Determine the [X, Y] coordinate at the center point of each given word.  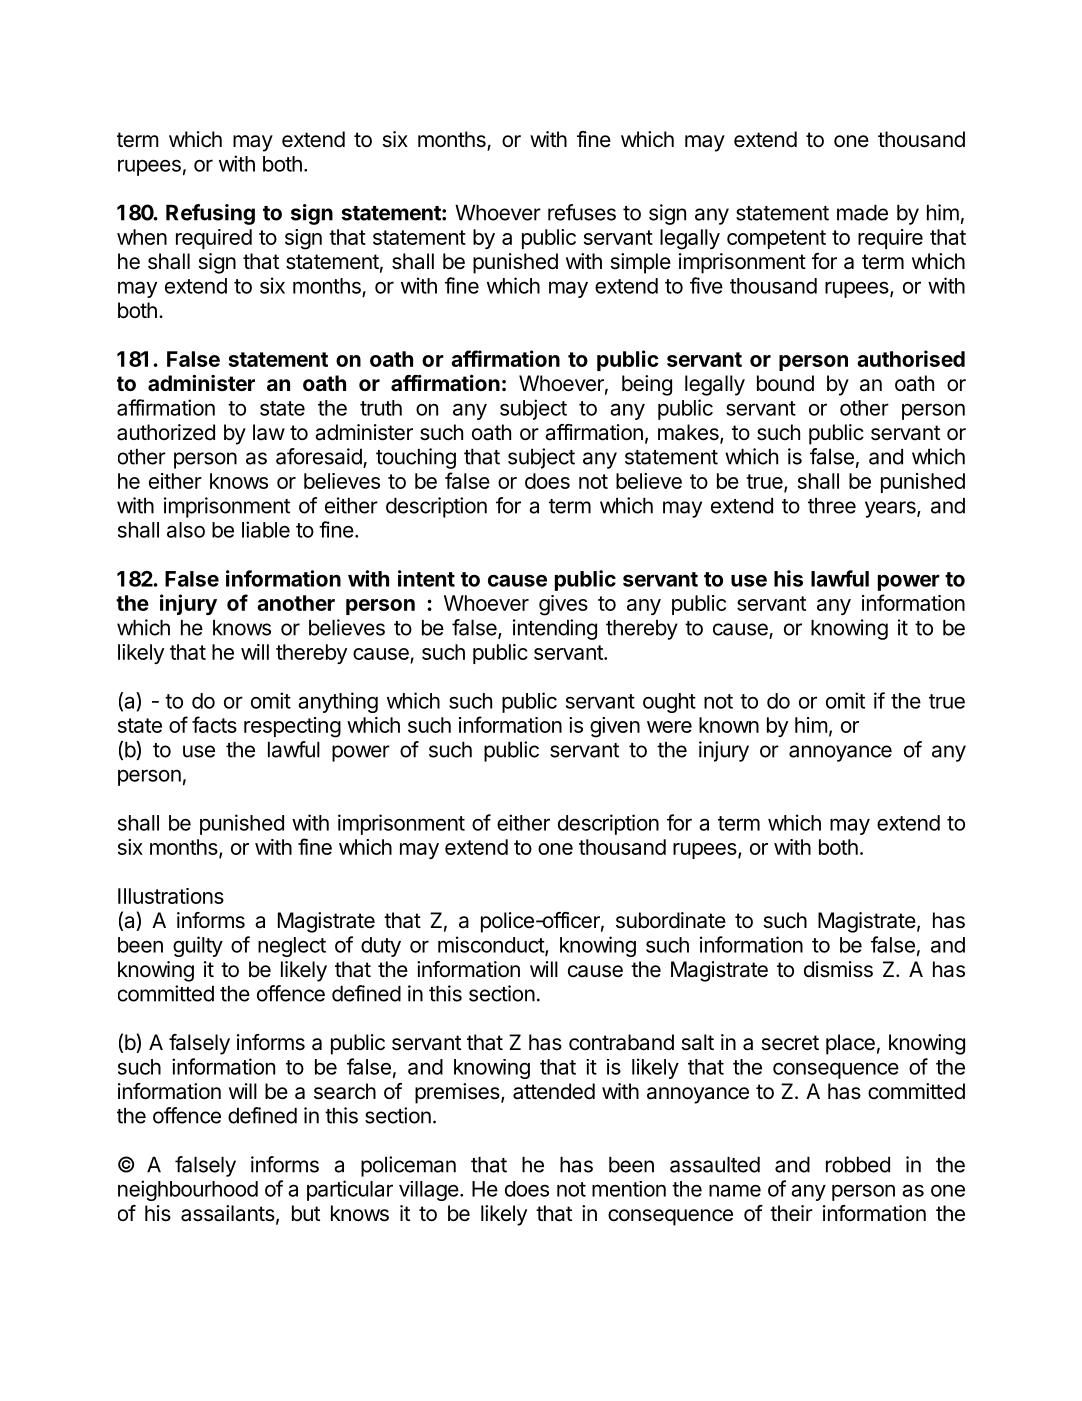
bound [785, 383]
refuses [582, 212]
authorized [166, 432]
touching [416, 458]
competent [776, 239]
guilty [198, 946]
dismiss [838, 969]
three [832, 505]
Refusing [210, 214]
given [615, 727]
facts [214, 724]
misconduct [492, 945]
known [729, 725]
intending [555, 629]
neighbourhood [188, 1190]
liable [266, 529]
